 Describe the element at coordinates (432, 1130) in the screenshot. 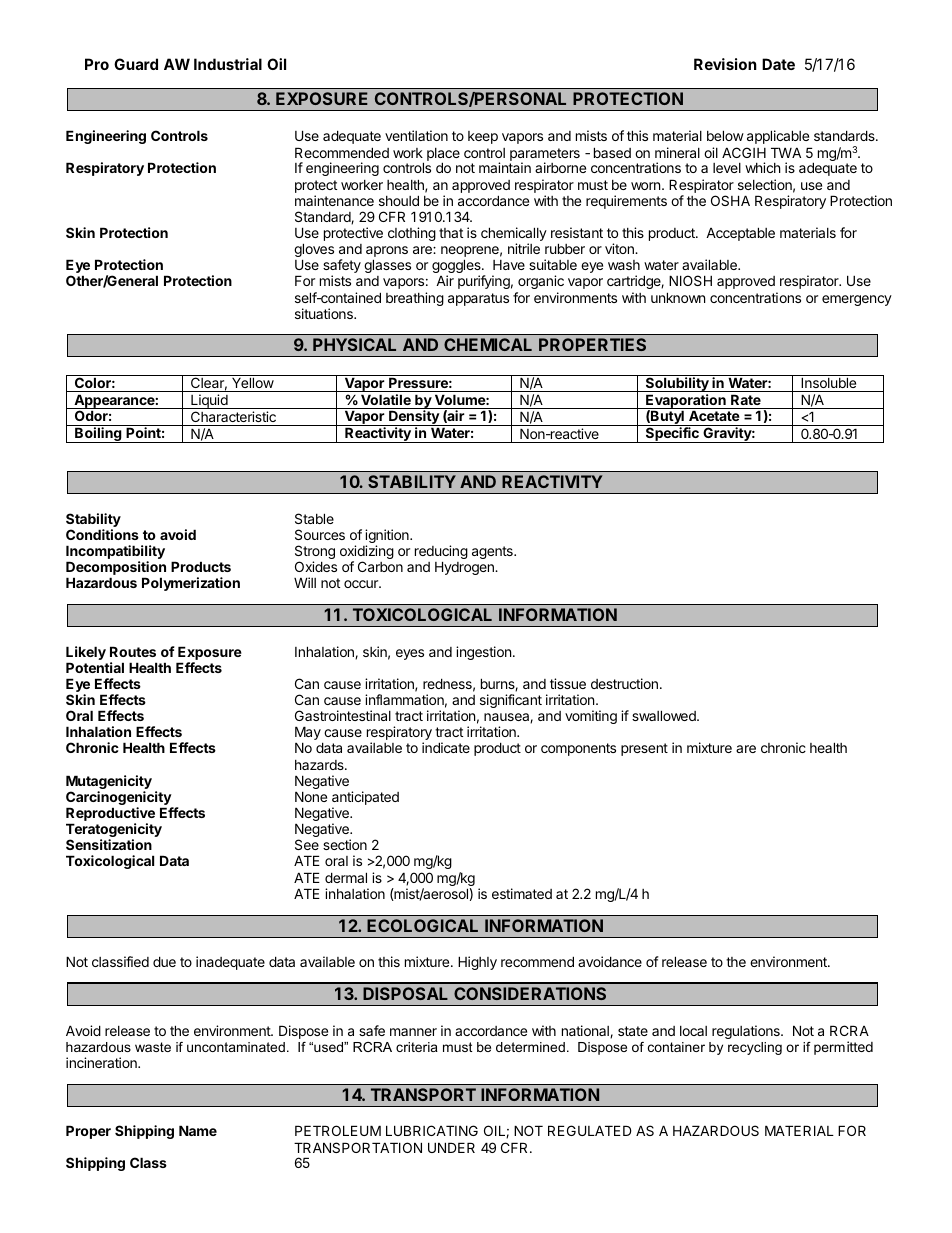

I see `LUBRICATING` at that location.
